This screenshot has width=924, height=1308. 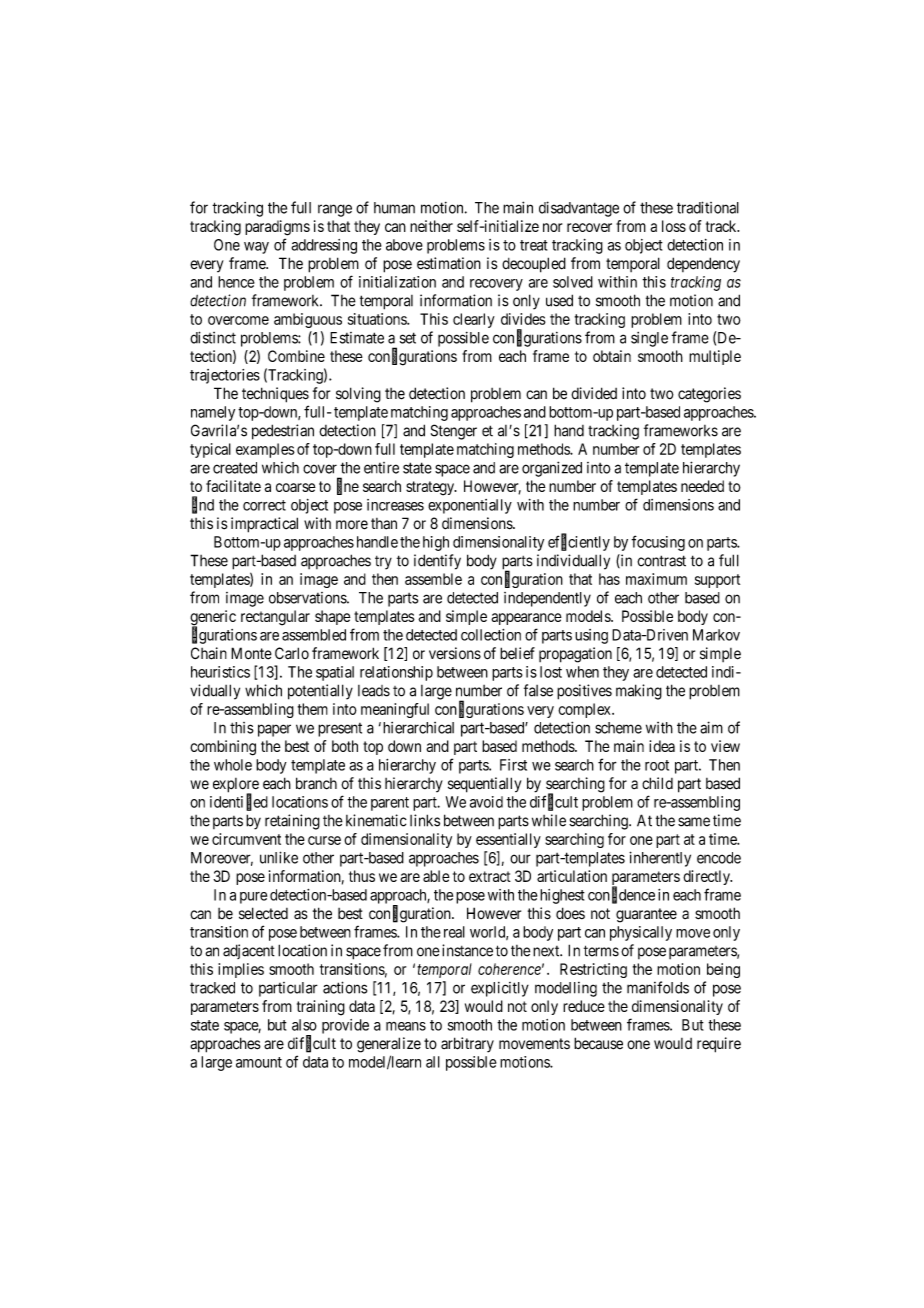 What do you see at coordinates (716, 635) in the screenshot?
I see `Markov` at bounding box center [716, 635].
